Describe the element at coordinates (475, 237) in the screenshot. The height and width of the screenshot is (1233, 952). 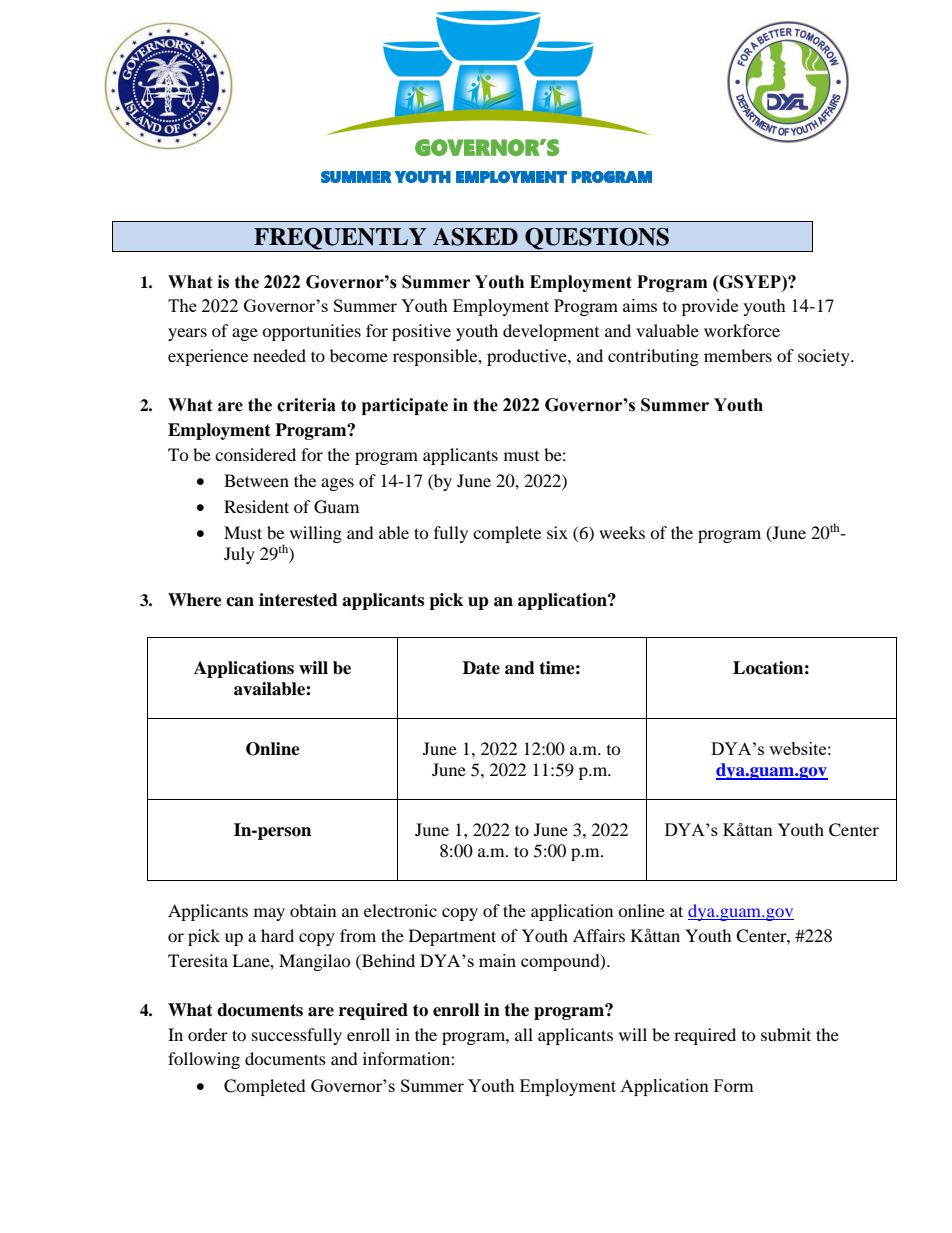
I see `ASKED` at that location.
